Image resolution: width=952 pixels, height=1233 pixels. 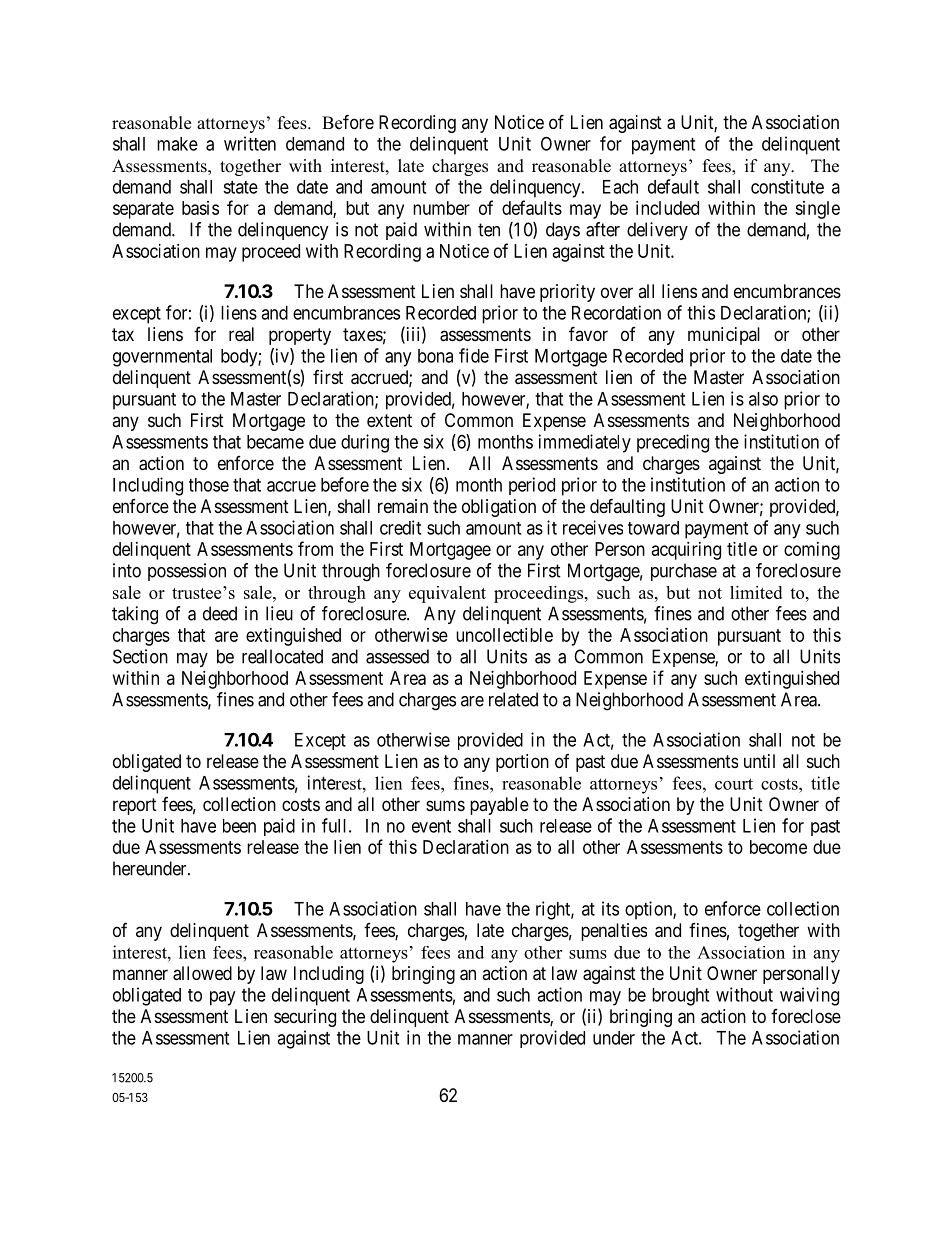 What do you see at coordinates (447, 594) in the screenshot?
I see `equivalent` at bounding box center [447, 594].
